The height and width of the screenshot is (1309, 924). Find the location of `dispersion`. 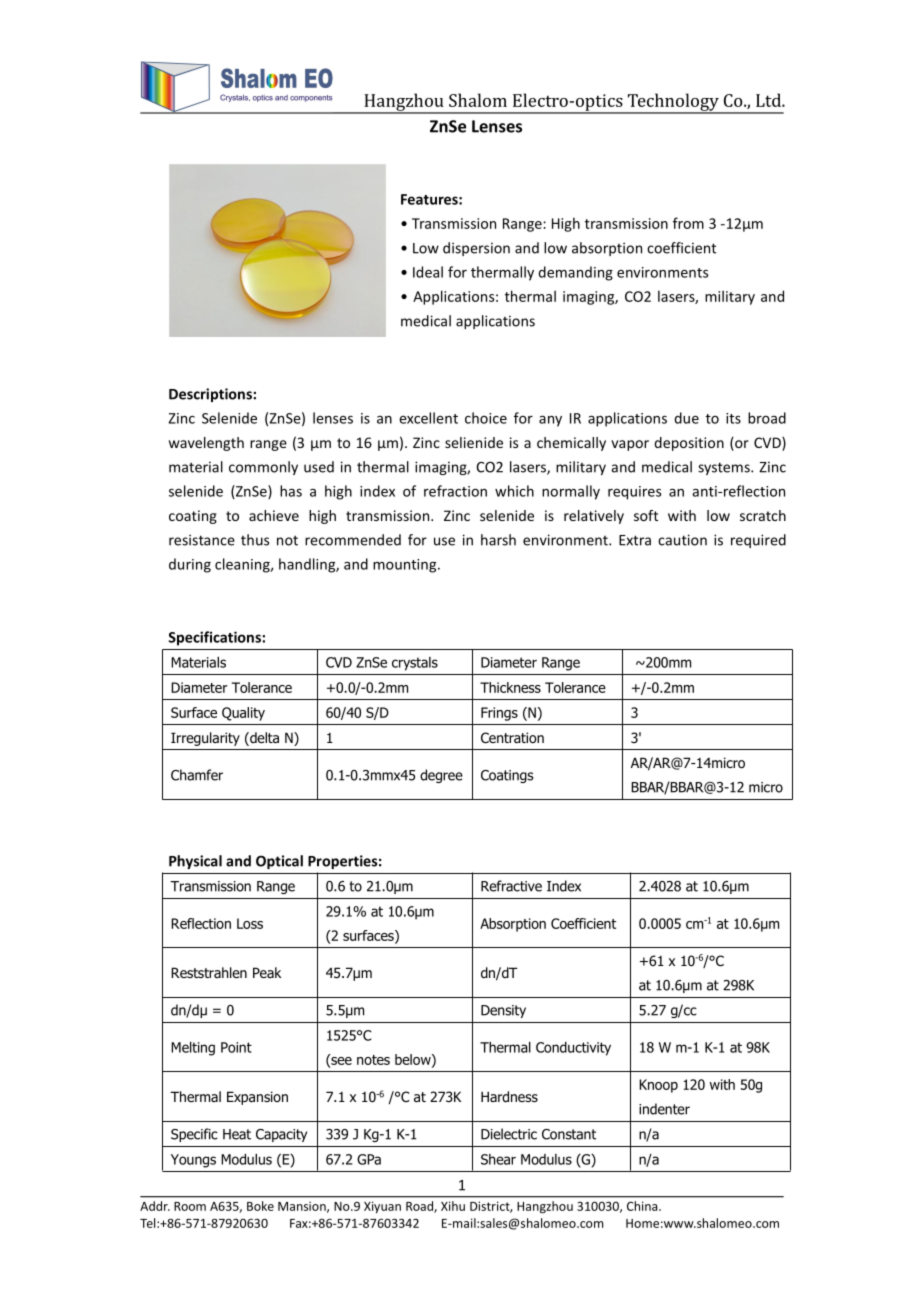

dispersion is located at coordinates (476, 249).
